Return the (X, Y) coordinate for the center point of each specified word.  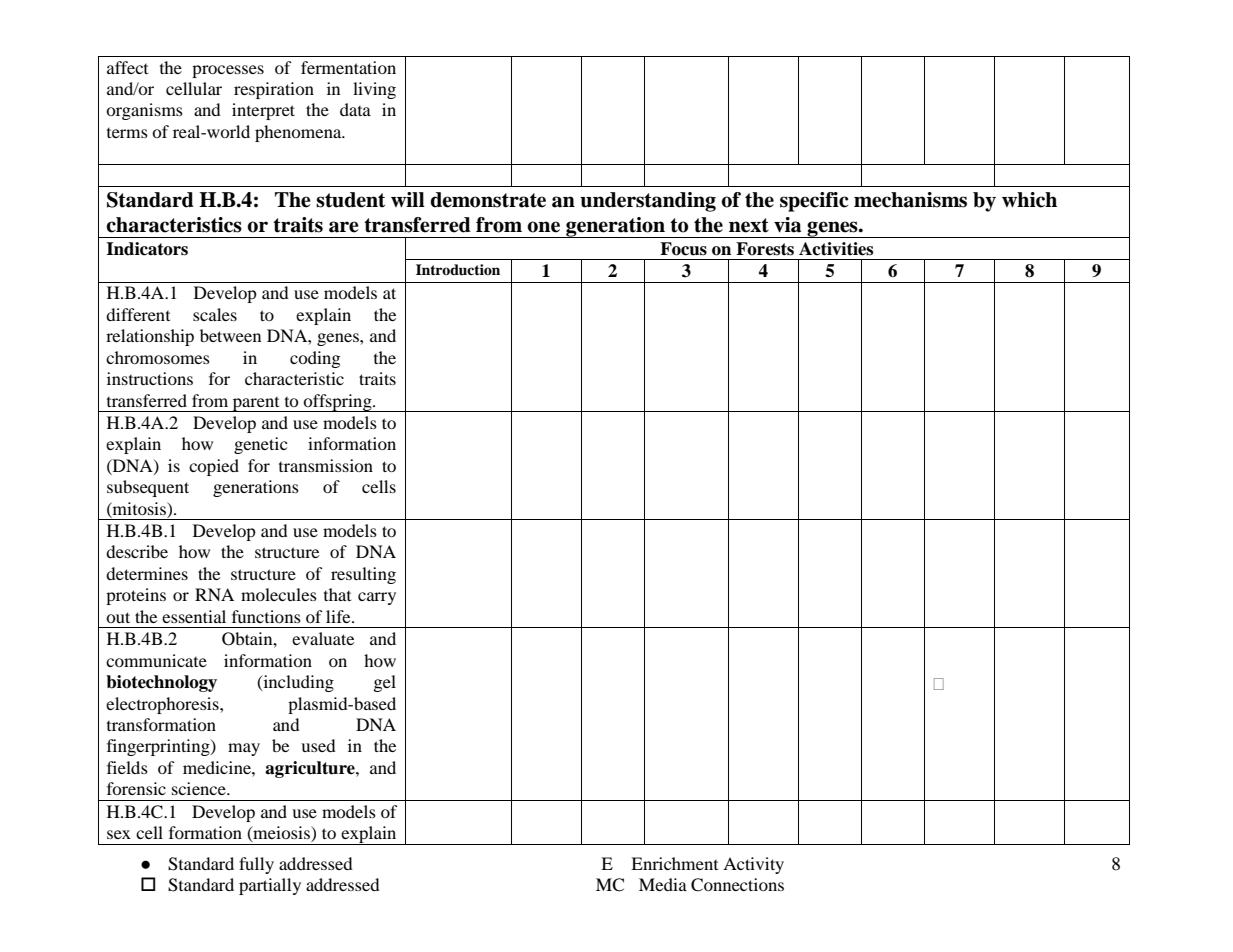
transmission (326, 465)
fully (256, 865)
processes (228, 71)
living (374, 90)
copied (214, 467)
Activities (836, 249)
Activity (753, 865)
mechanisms (910, 200)
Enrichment (674, 863)
